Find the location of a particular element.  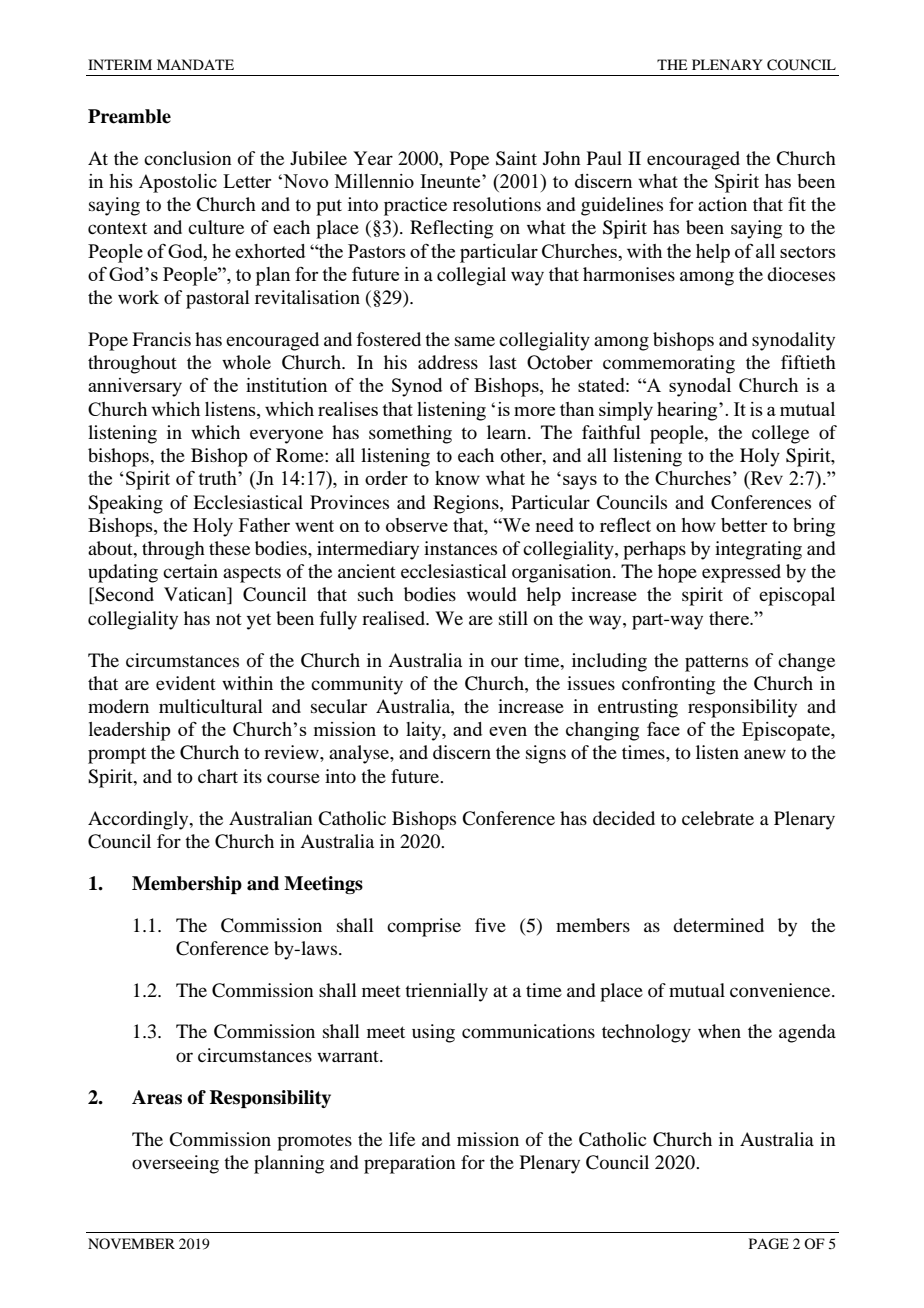

PAGE is located at coordinates (769, 1244).
